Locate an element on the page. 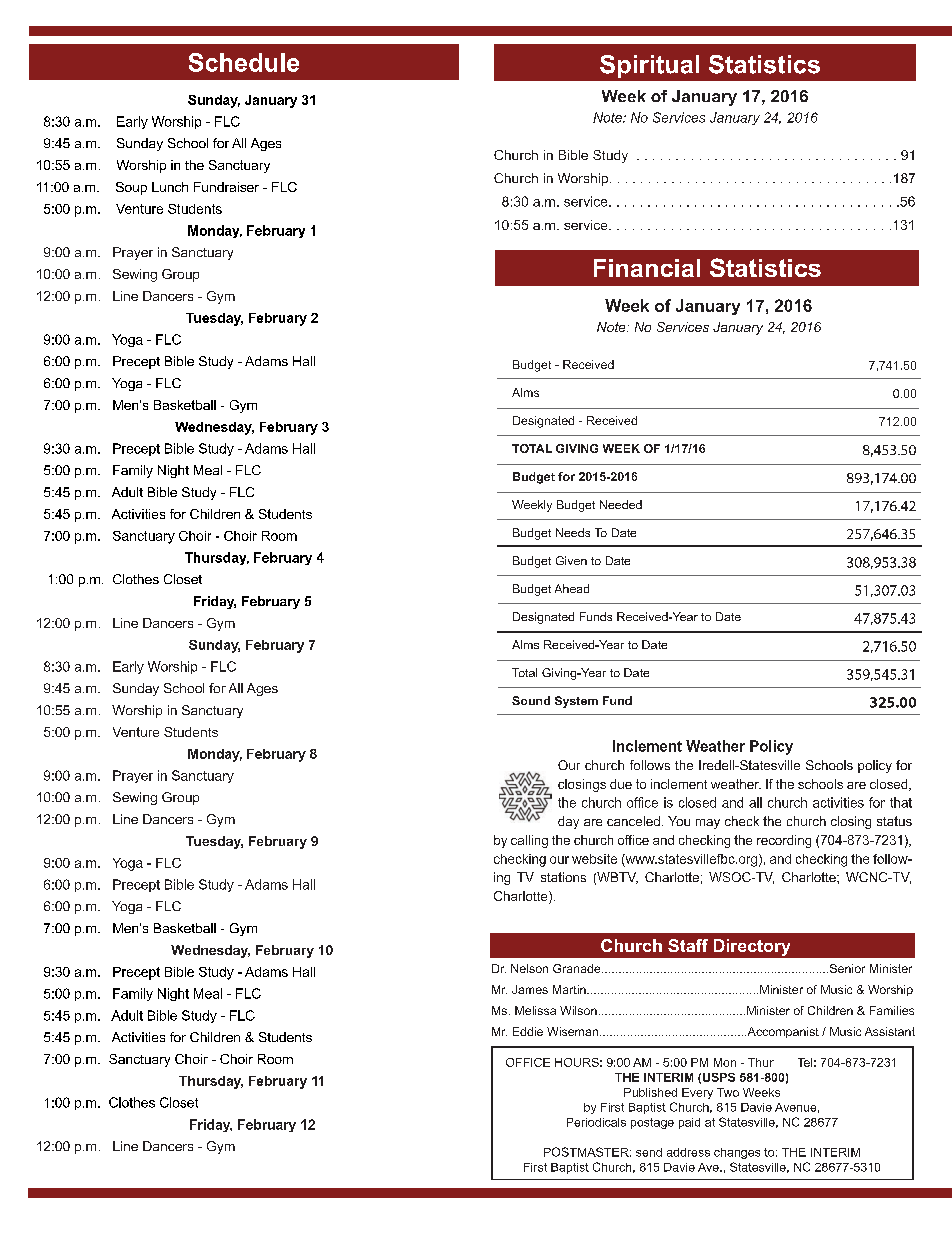 Image resolution: width=952 pixels, height=1233 pixels. recording is located at coordinates (784, 841).
